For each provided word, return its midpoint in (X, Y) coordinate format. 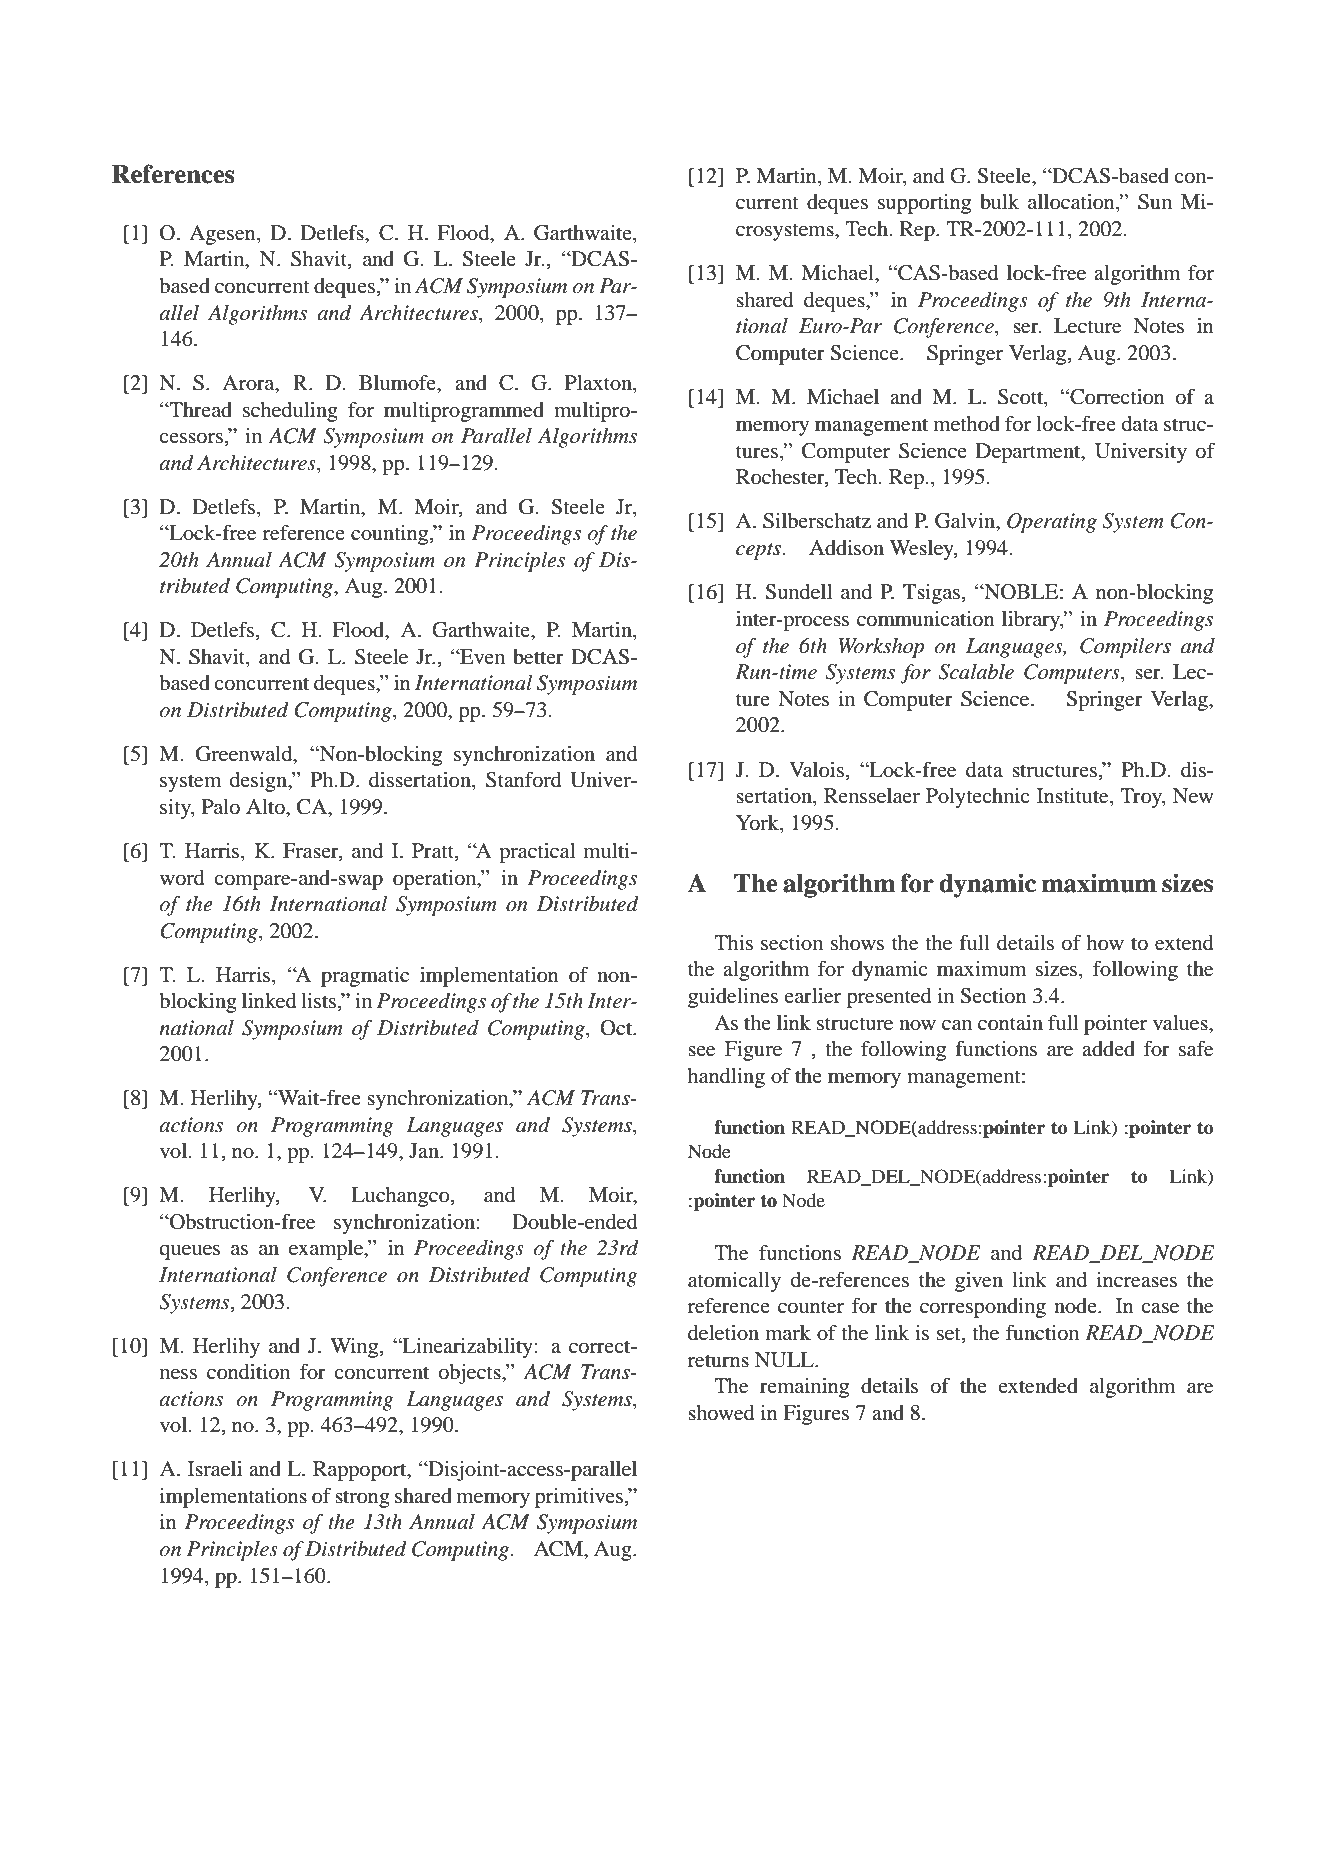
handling (726, 1078)
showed (721, 1413)
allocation (1072, 202)
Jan (425, 1150)
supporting (924, 204)
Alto (266, 807)
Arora (249, 384)
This (733, 943)
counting (391, 535)
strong (362, 1499)
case (1160, 1308)
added (1108, 1049)
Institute (1074, 796)
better (538, 657)
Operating (1052, 523)
